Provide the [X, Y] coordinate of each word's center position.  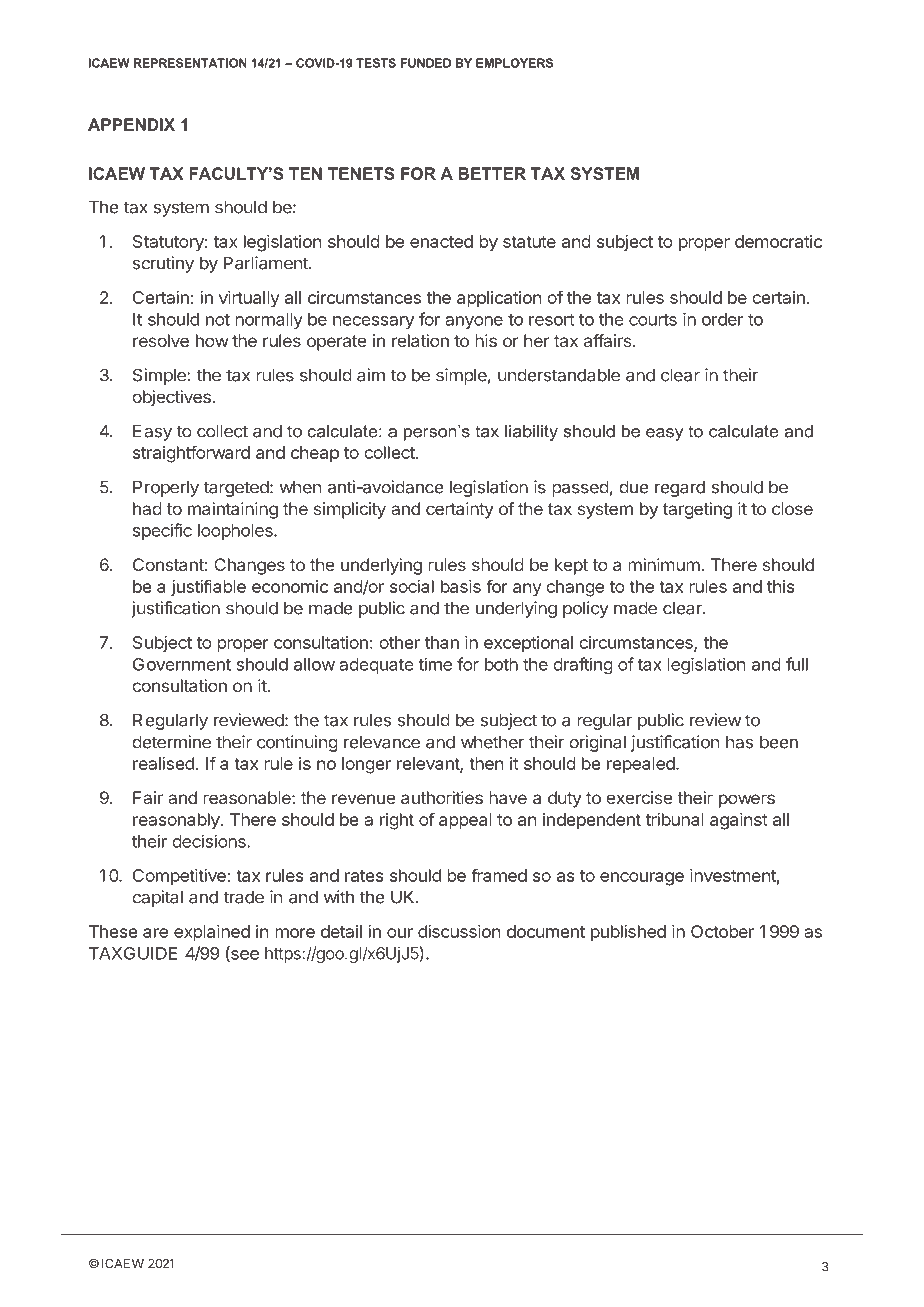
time [435, 664]
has [740, 742]
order [722, 319]
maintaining [233, 510]
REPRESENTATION [190, 63]
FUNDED [426, 63]
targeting [697, 510]
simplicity [350, 510]
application [499, 299]
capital [157, 898]
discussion [459, 931]
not [218, 320]
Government [182, 664]
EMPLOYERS [514, 63]
